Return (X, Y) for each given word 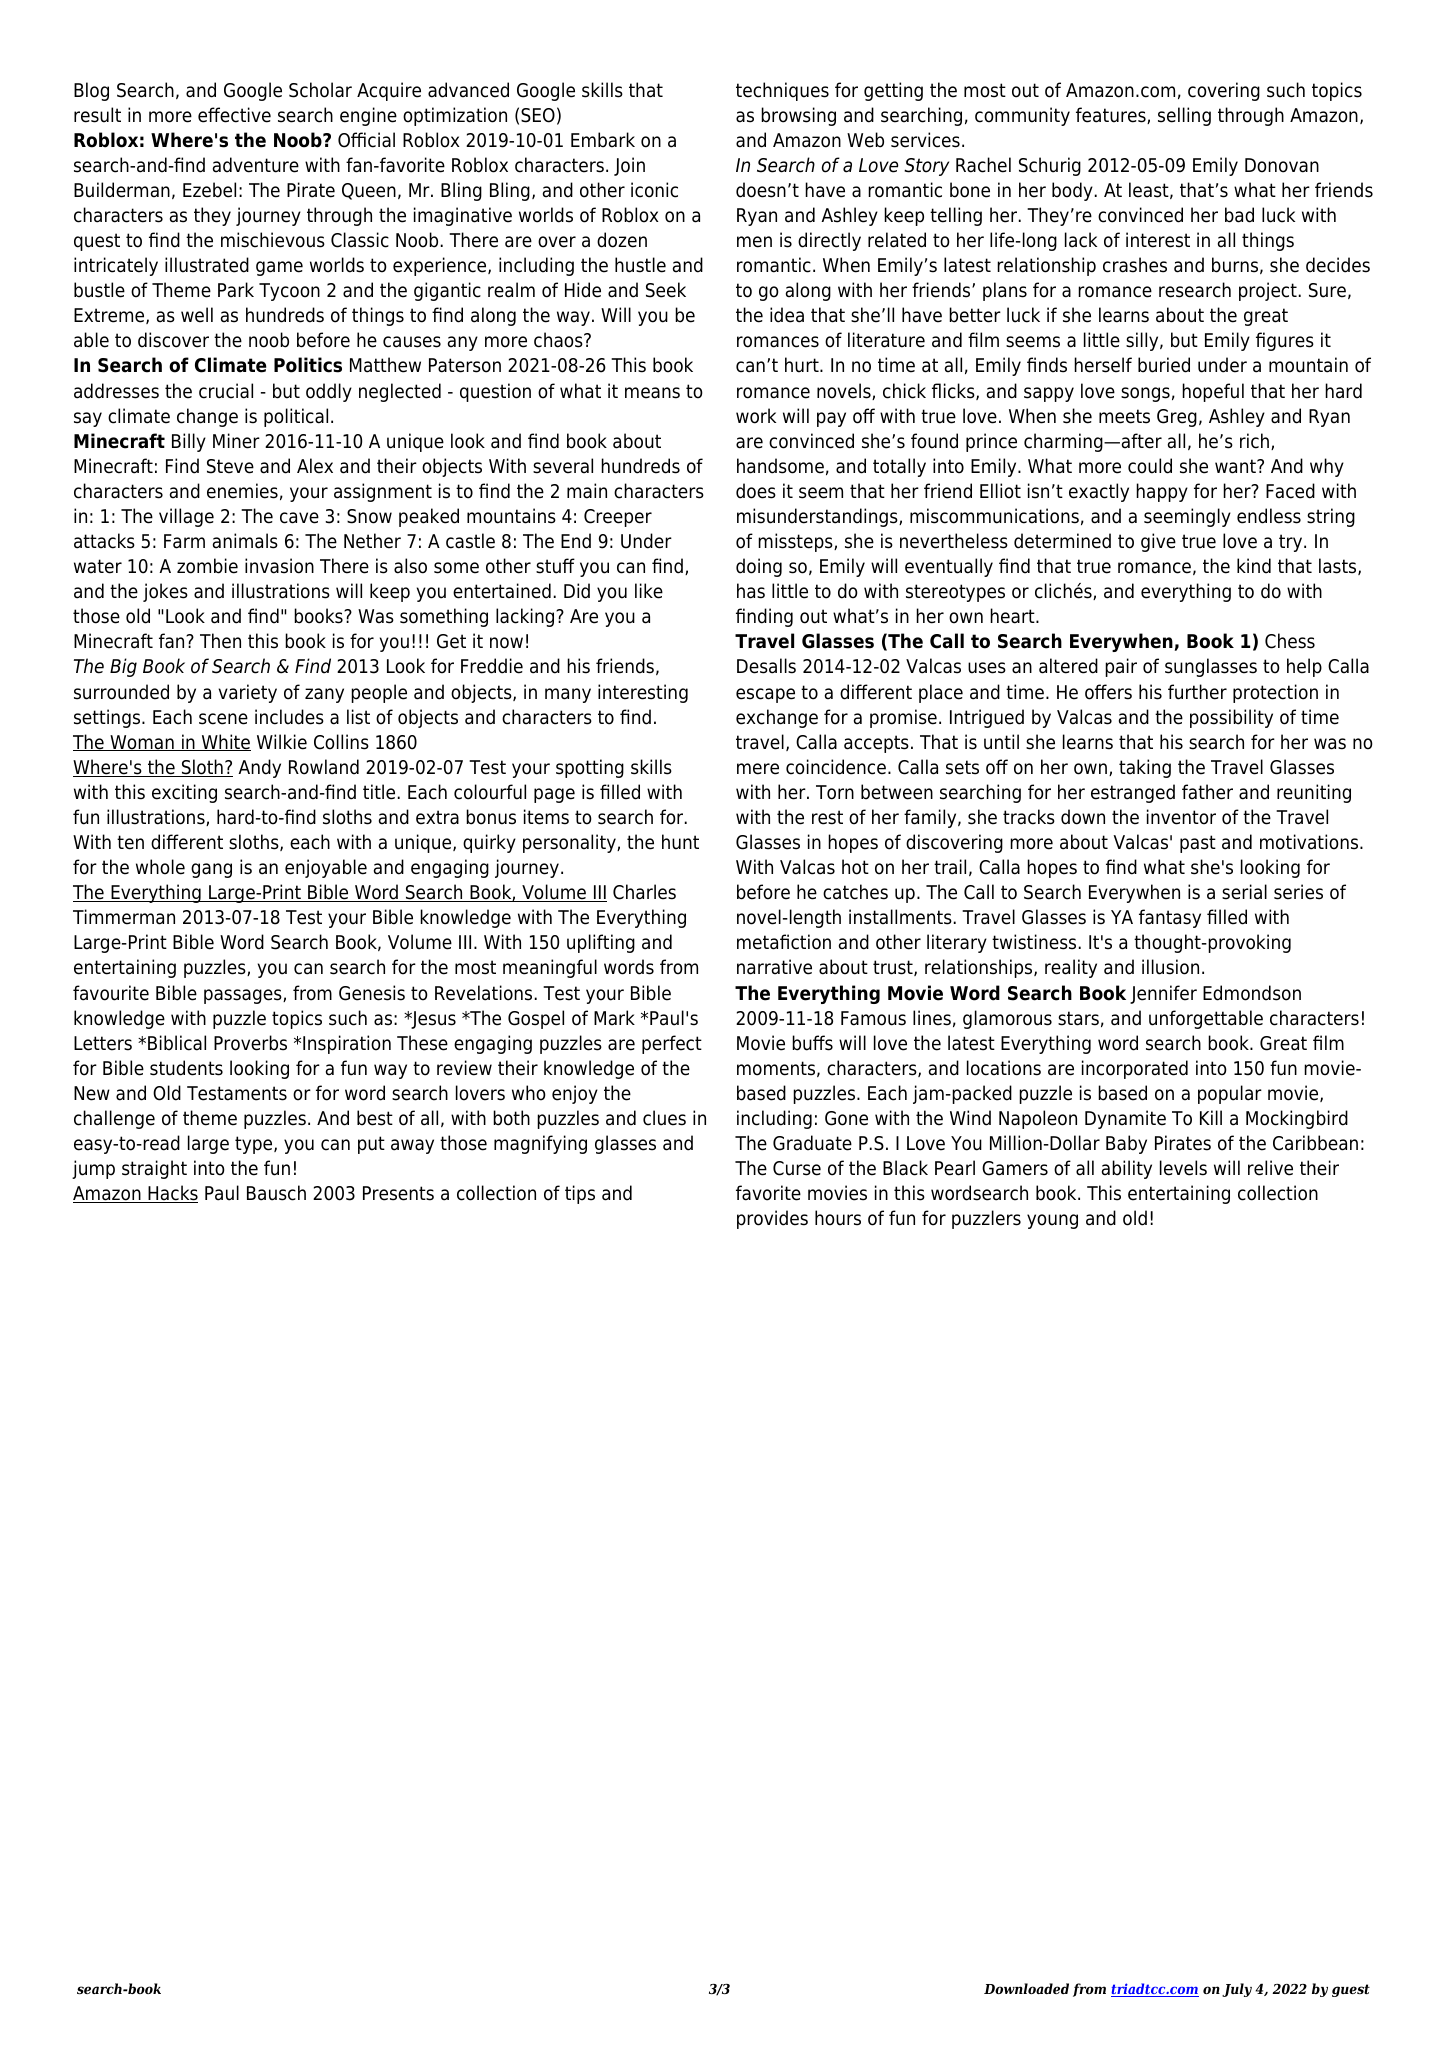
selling (1184, 116)
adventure (256, 165)
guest (1351, 1990)
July (1237, 1990)
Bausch (276, 1193)
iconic (654, 190)
